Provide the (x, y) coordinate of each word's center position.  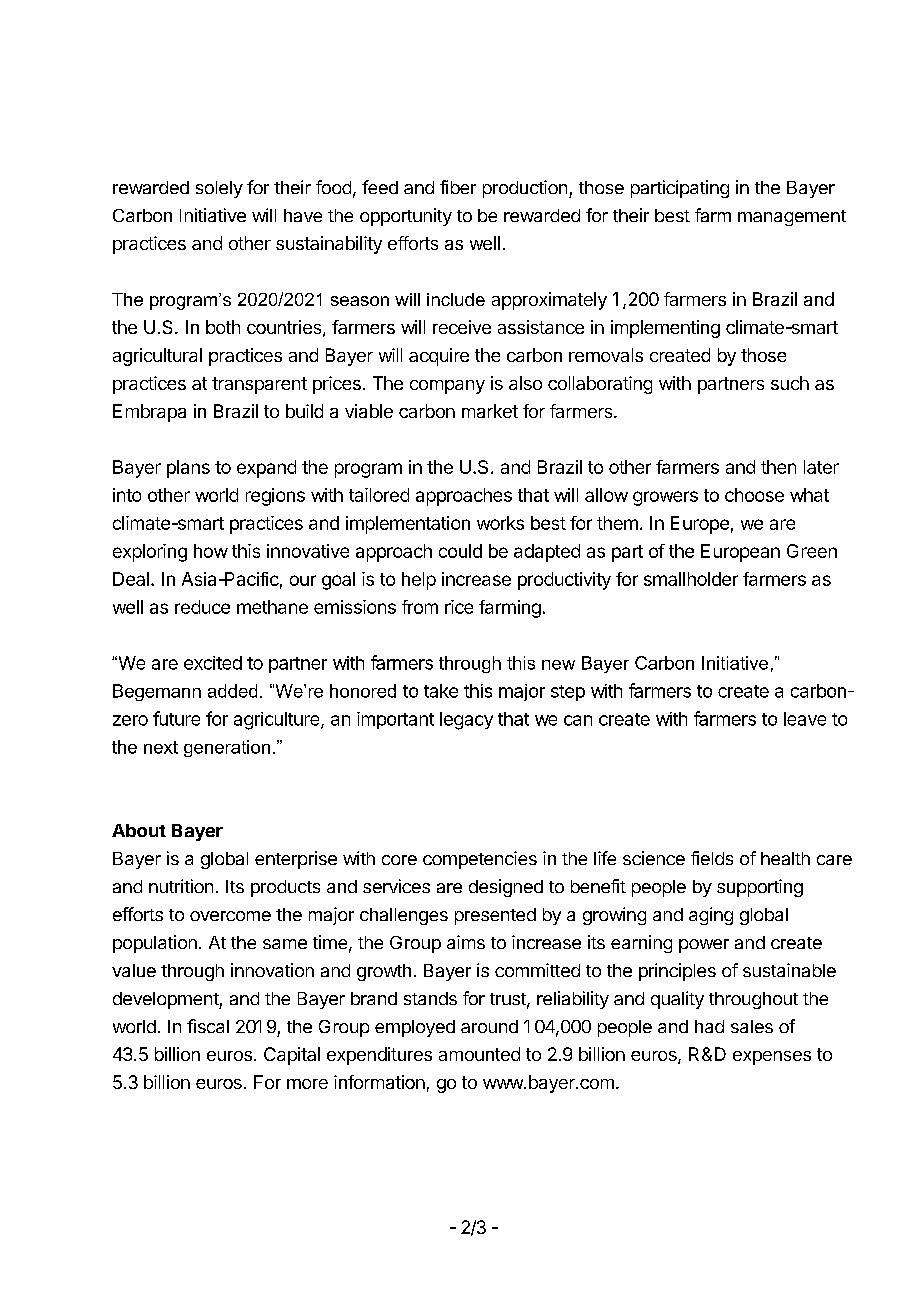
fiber (458, 187)
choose (754, 495)
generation (227, 748)
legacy (466, 721)
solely (219, 189)
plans (188, 469)
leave (805, 719)
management (792, 218)
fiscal (208, 1026)
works (500, 523)
